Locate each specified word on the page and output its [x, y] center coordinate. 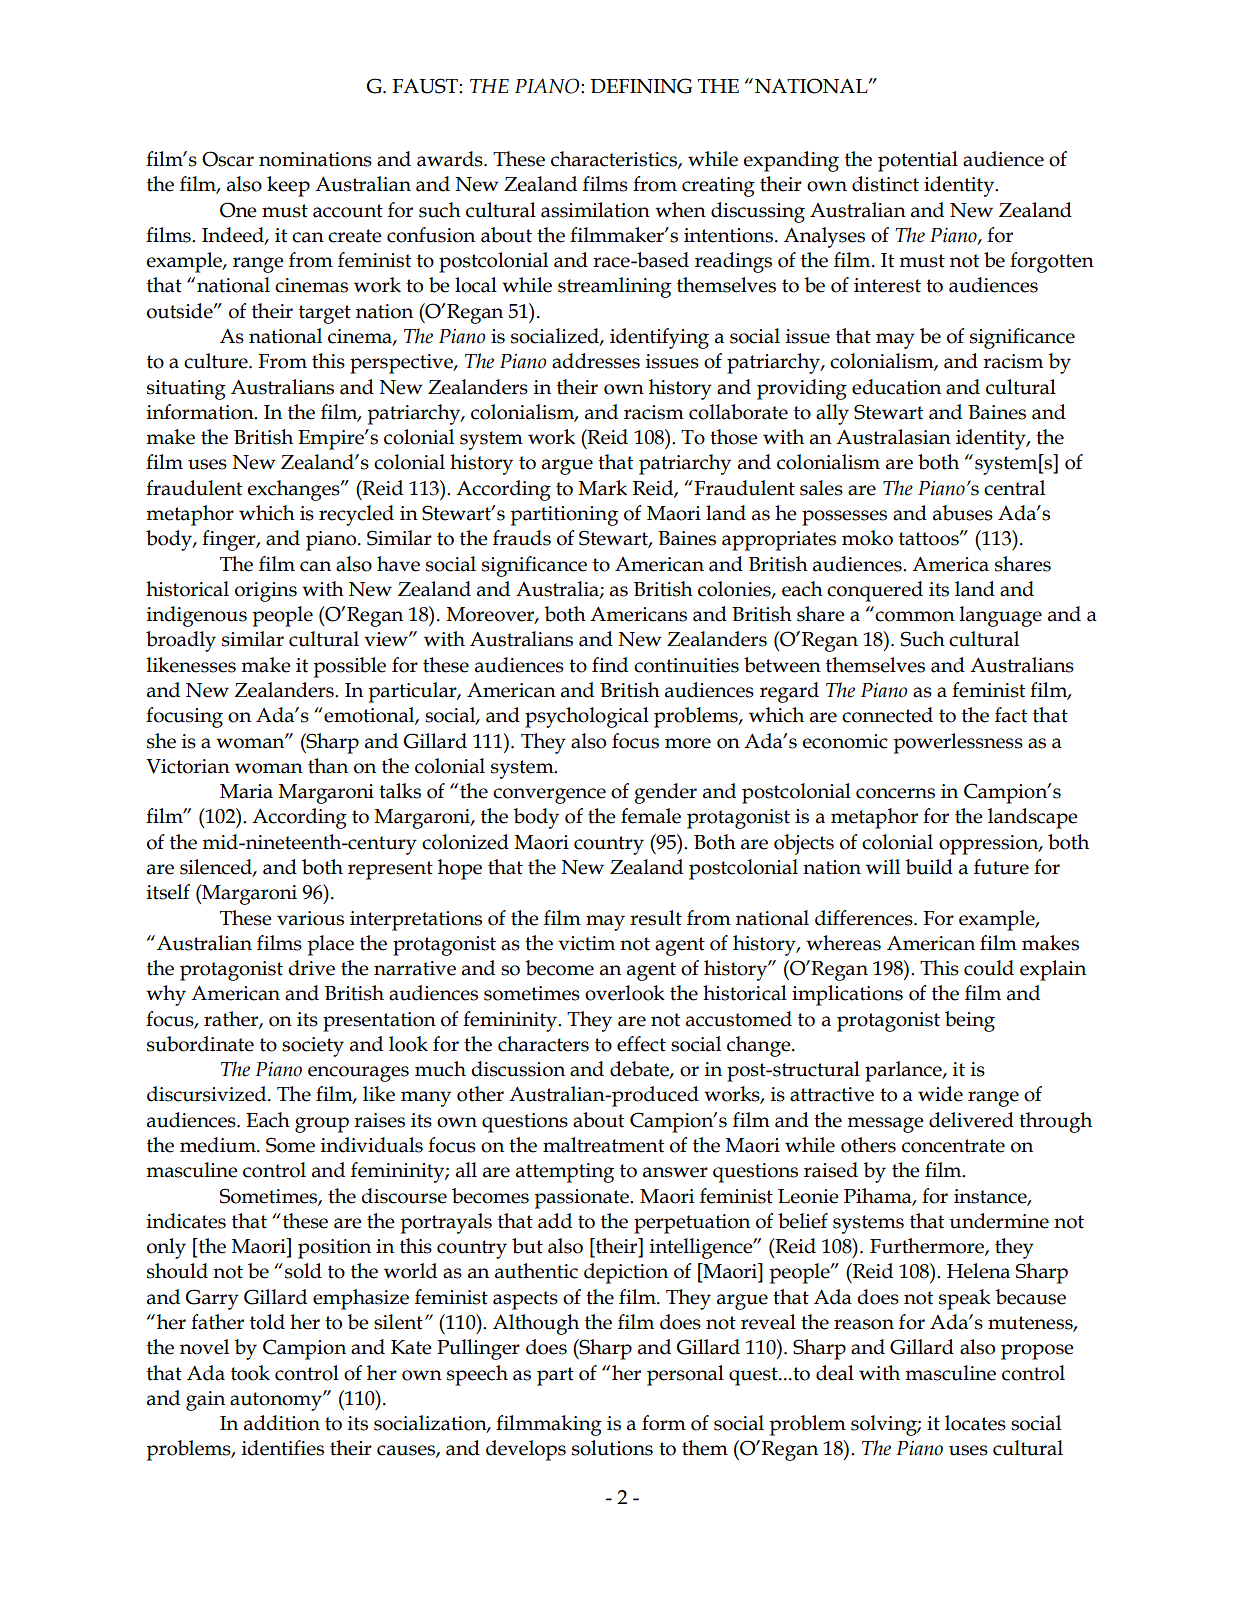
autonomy [277, 1401]
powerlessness [958, 743]
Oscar [228, 159]
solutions [612, 1448]
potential [918, 161]
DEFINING [641, 86]
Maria [246, 791]
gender [665, 793]
